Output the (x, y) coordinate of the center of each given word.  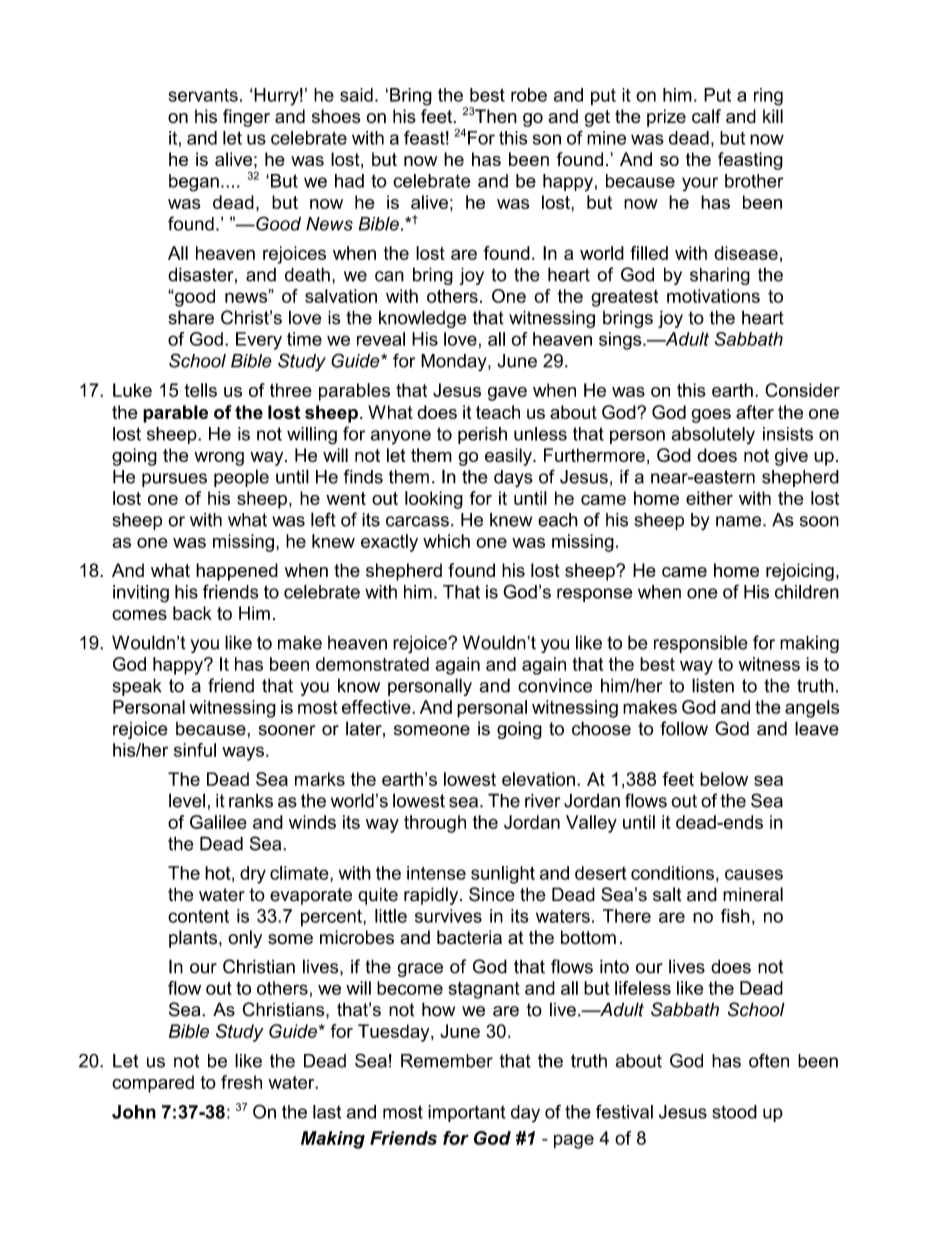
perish (482, 435)
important (466, 1113)
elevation (538, 779)
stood (734, 1112)
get (597, 118)
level (187, 800)
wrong (219, 459)
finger (246, 118)
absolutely (713, 436)
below (724, 779)
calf (706, 116)
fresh (241, 1082)
